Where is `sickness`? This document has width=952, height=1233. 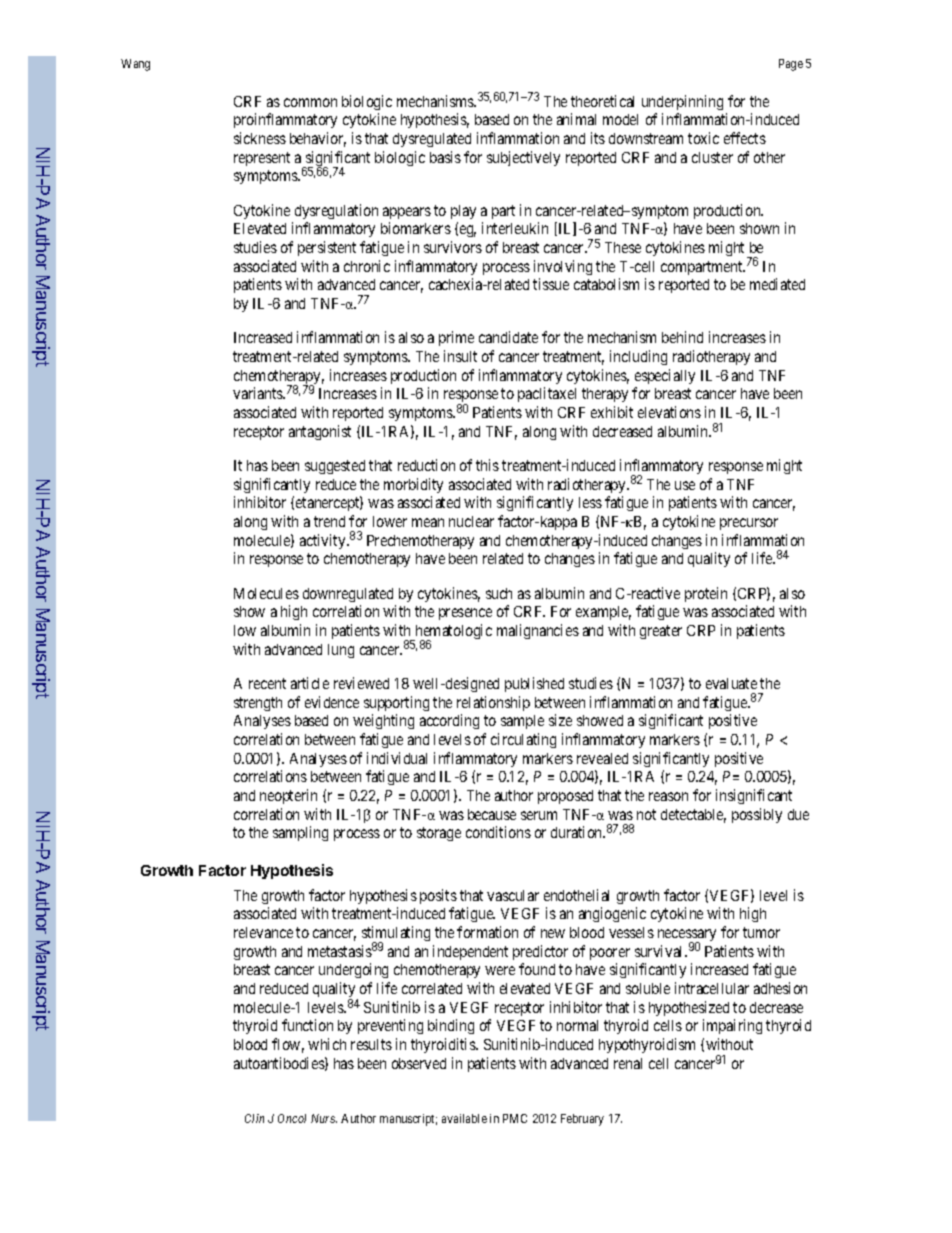
sickness is located at coordinates (260, 138).
